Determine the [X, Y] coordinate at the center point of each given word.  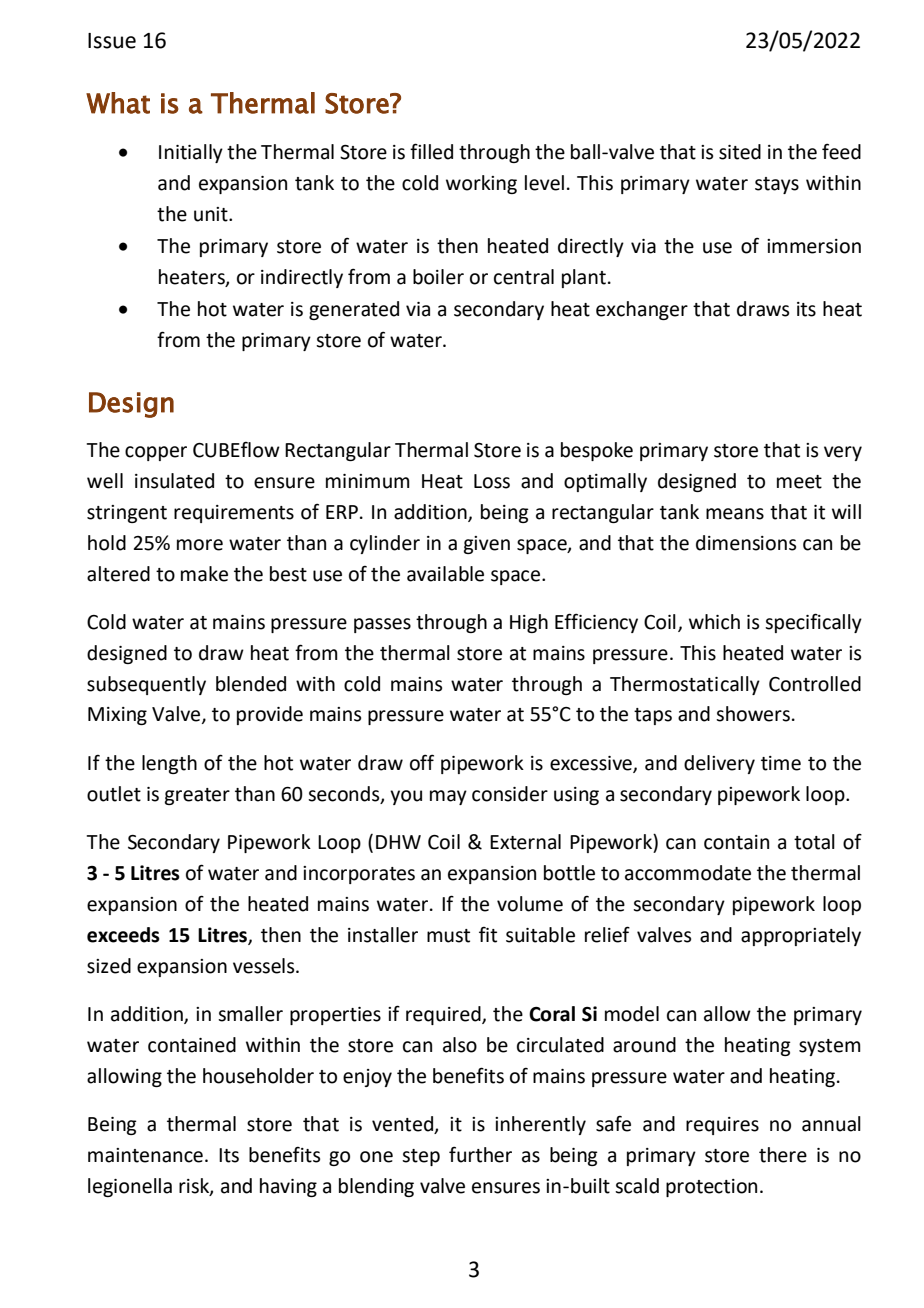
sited [740, 152]
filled [431, 151]
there [783, 1155]
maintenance [145, 1155]
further [480, 1154]
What [118, 103]
